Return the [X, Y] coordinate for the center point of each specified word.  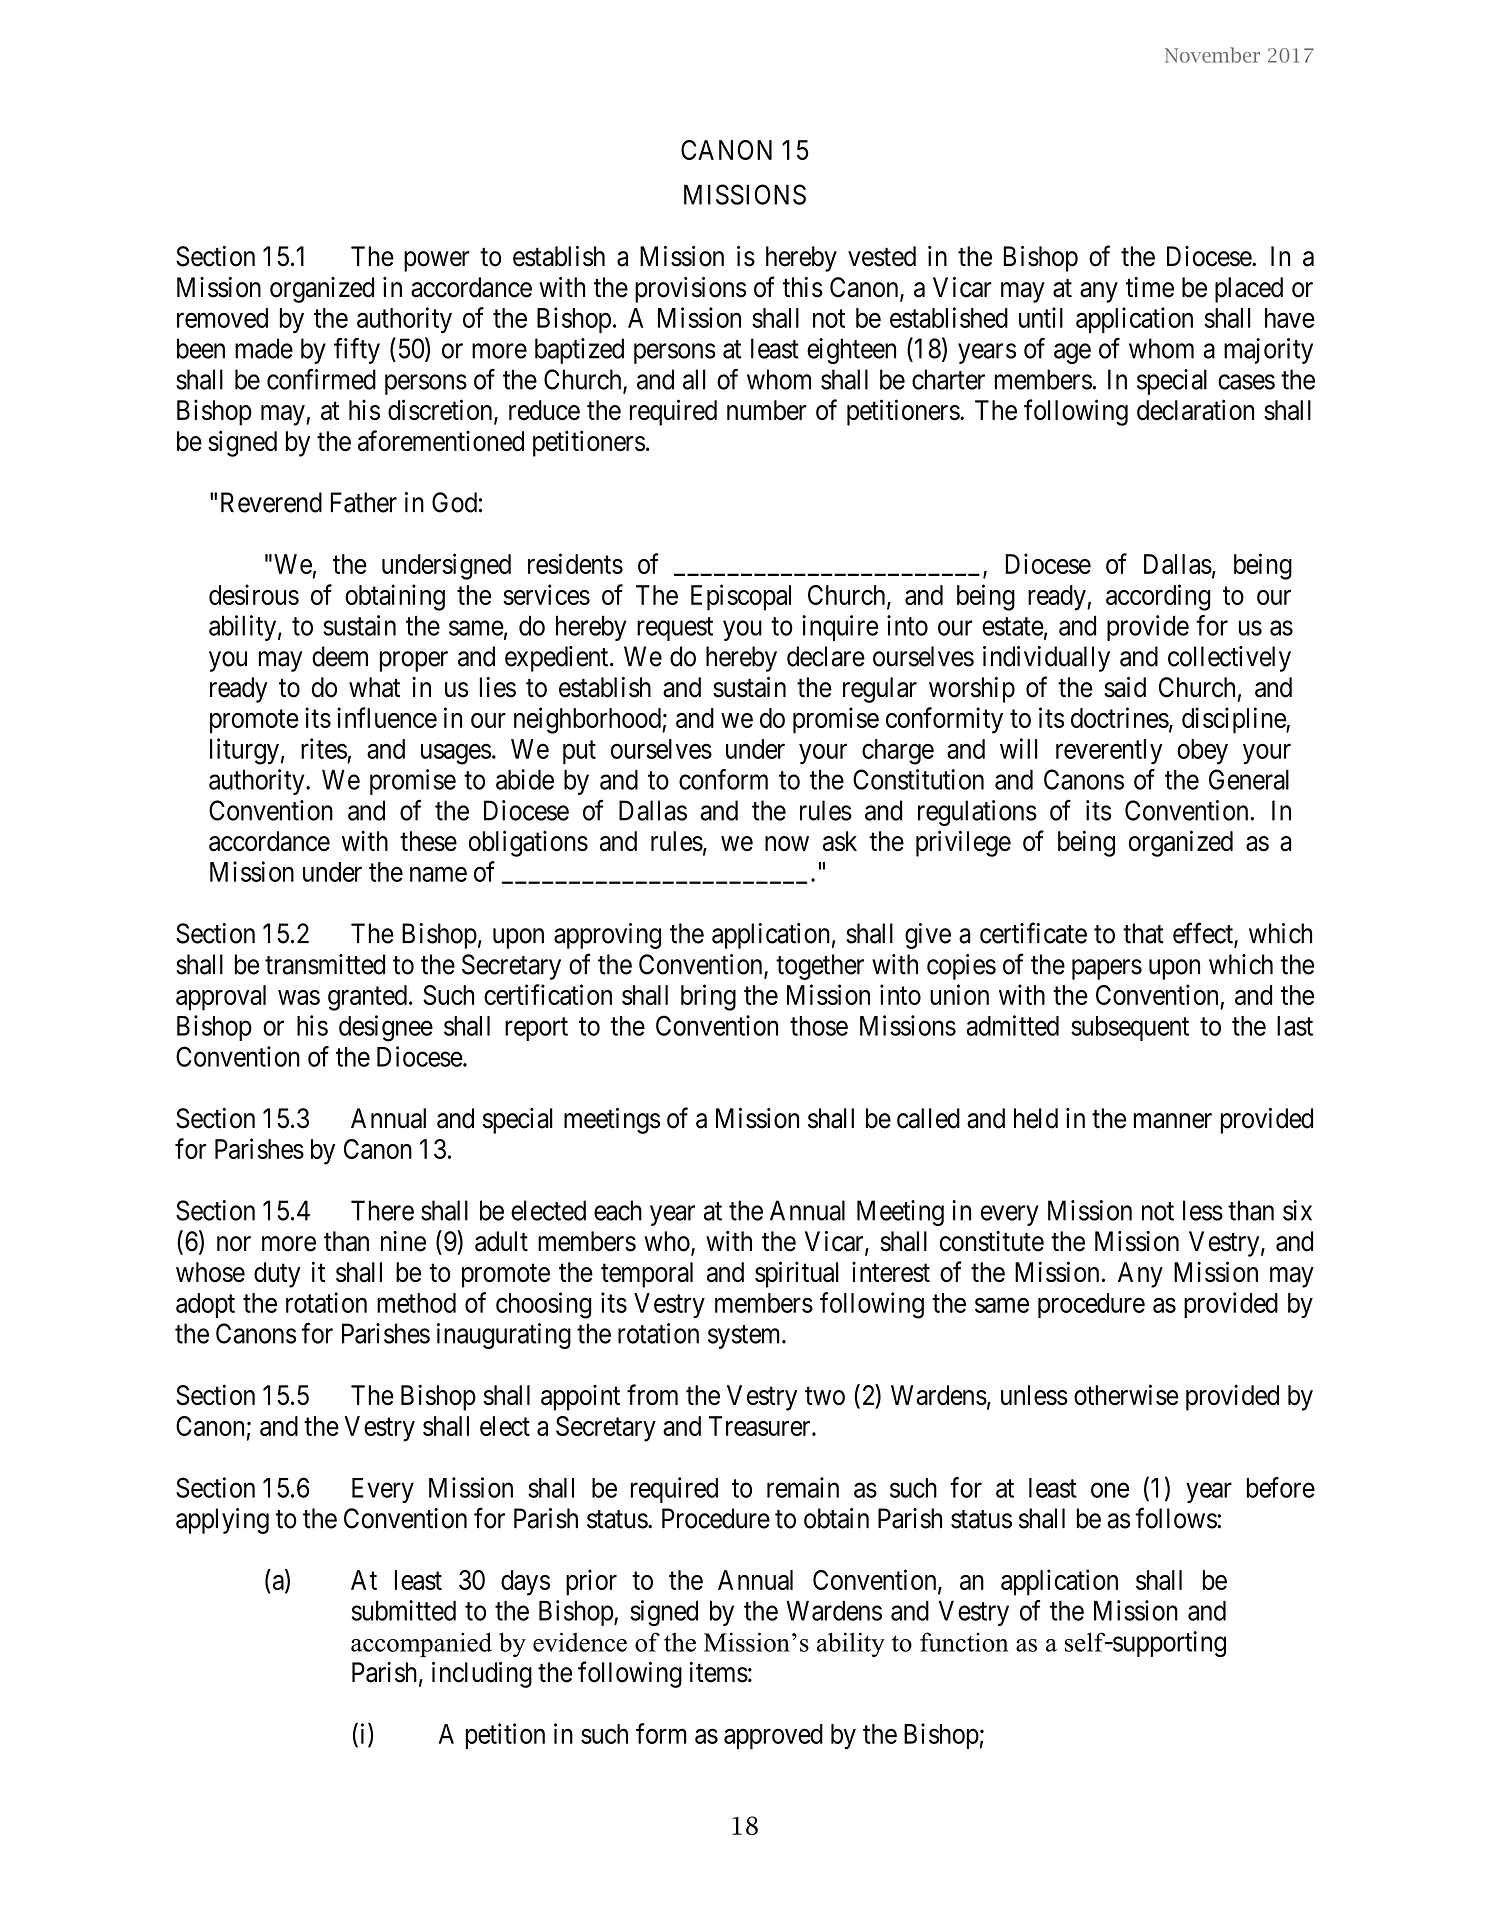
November [1212, 55]
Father [363, 502]
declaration [1195, 410]
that [1143, 933]
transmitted [325, 964]
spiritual [797, 1274]
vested [882, 256]
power [437, 261]
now [787, 844]
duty [277, 1275]
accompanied [421, 1645]
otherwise [1126, 1395]
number [767, 410]
